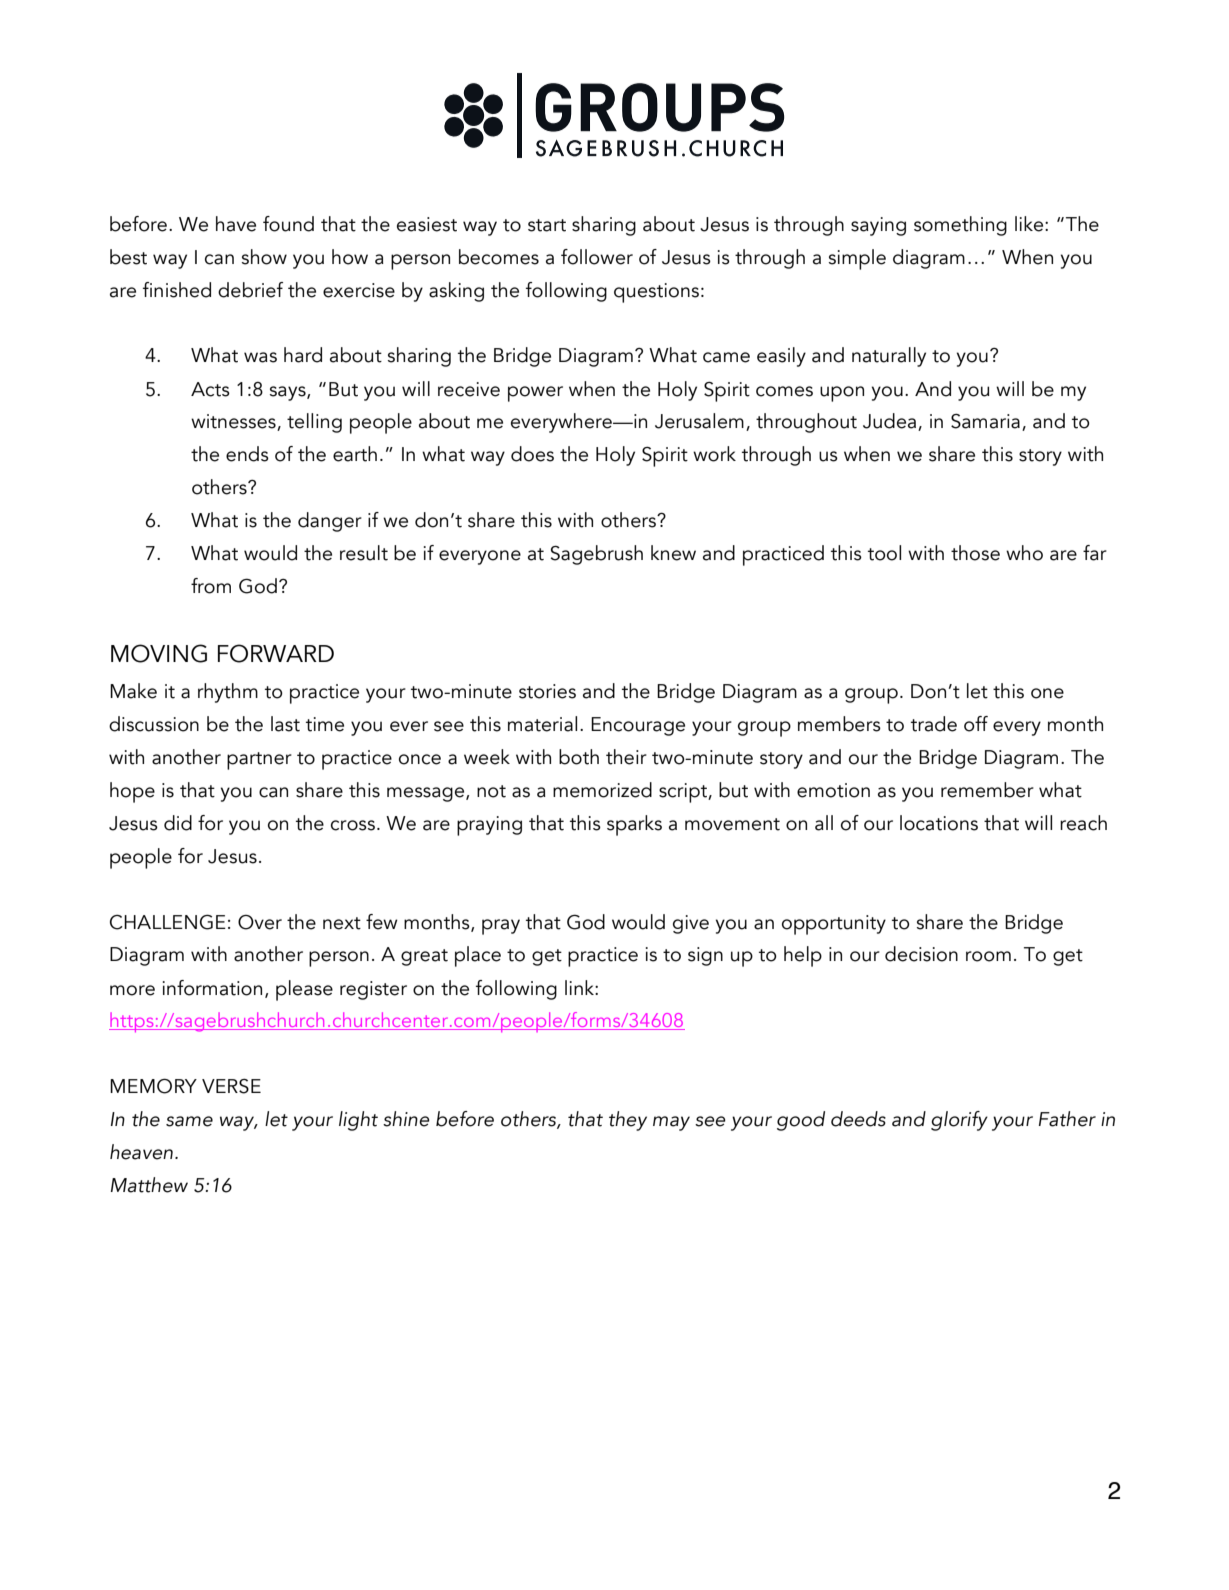  I want to click on glorify, so click(959, 1121).
